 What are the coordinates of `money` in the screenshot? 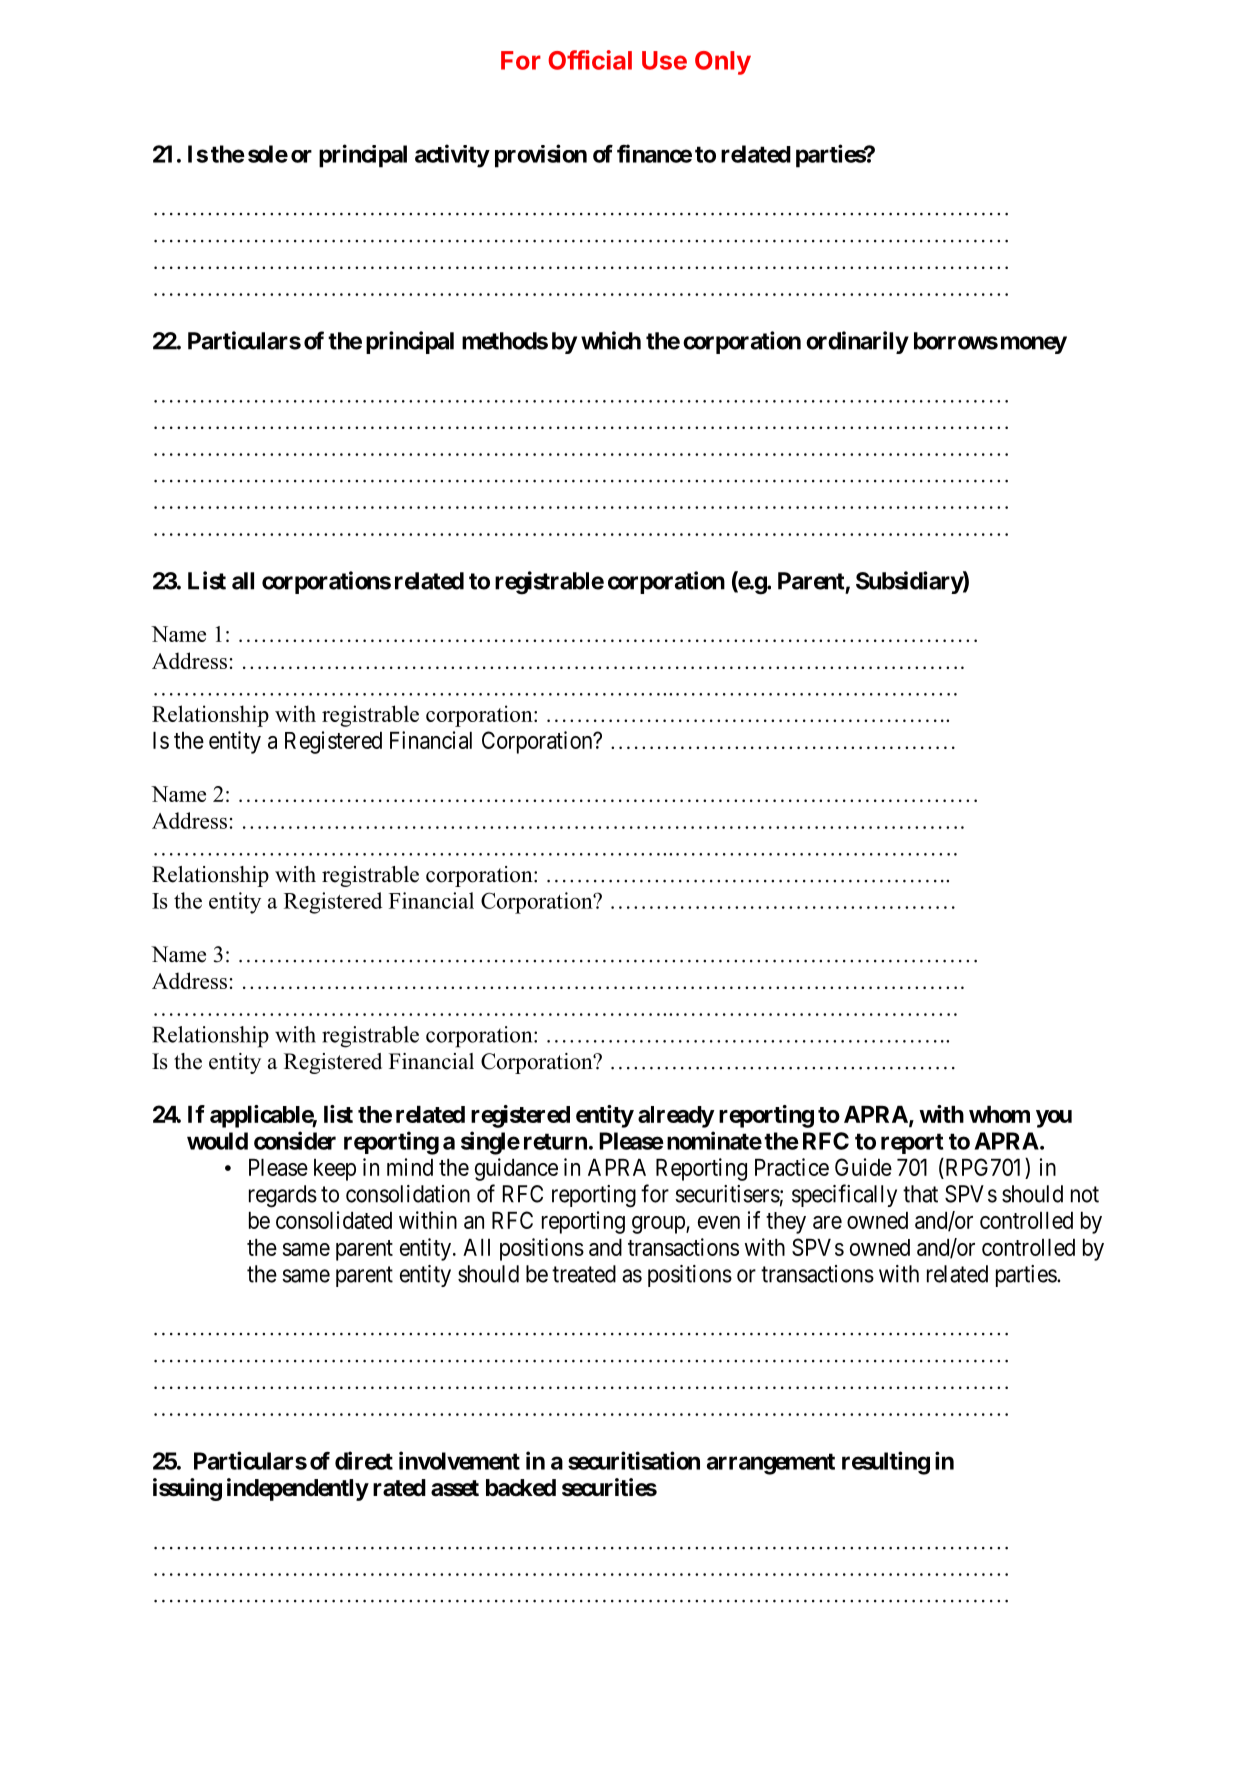 It's located at (1032, 345).
